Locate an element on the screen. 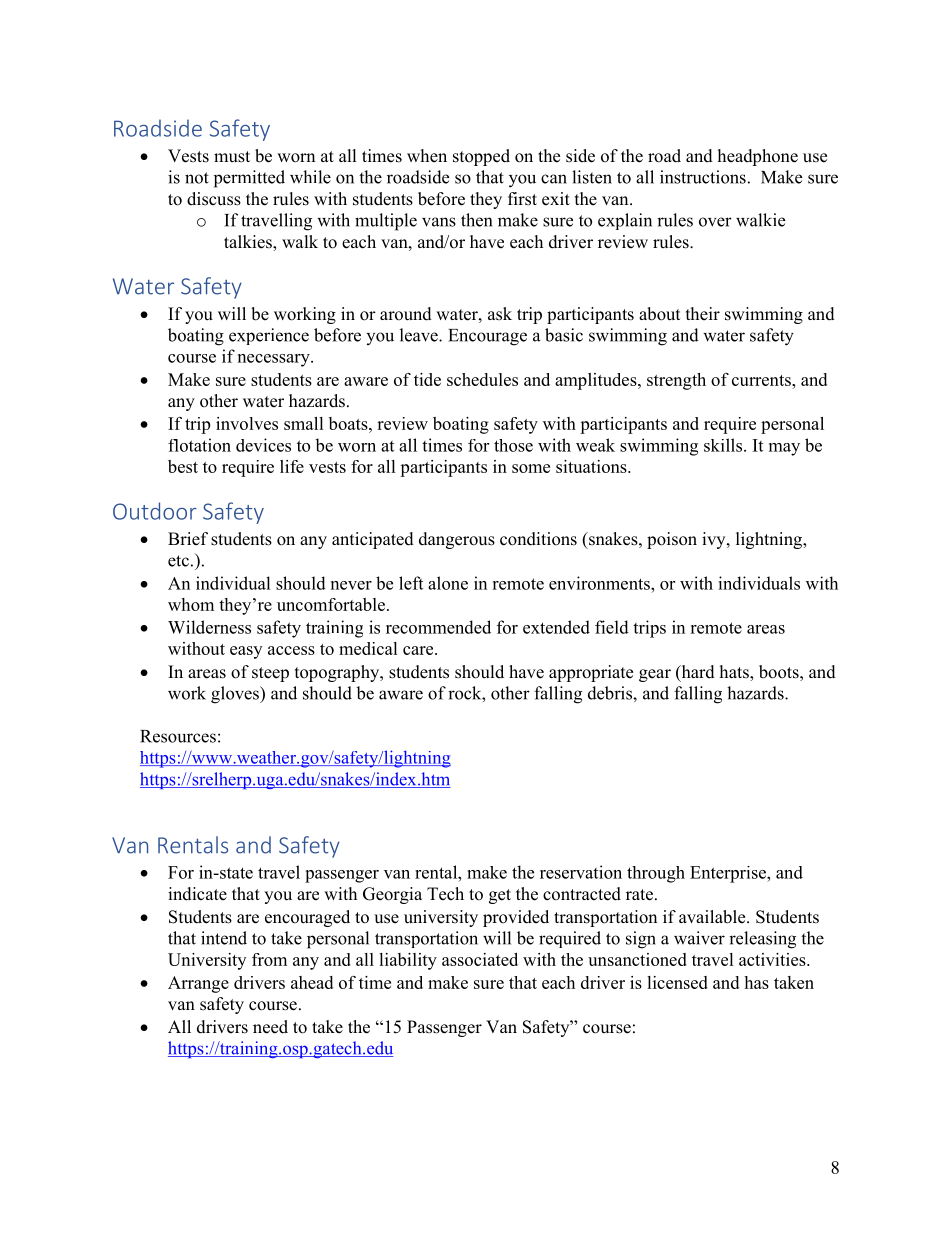 The width and height of the screenshot is (952, 1233). instructions is located at coordinates (703, 177).
